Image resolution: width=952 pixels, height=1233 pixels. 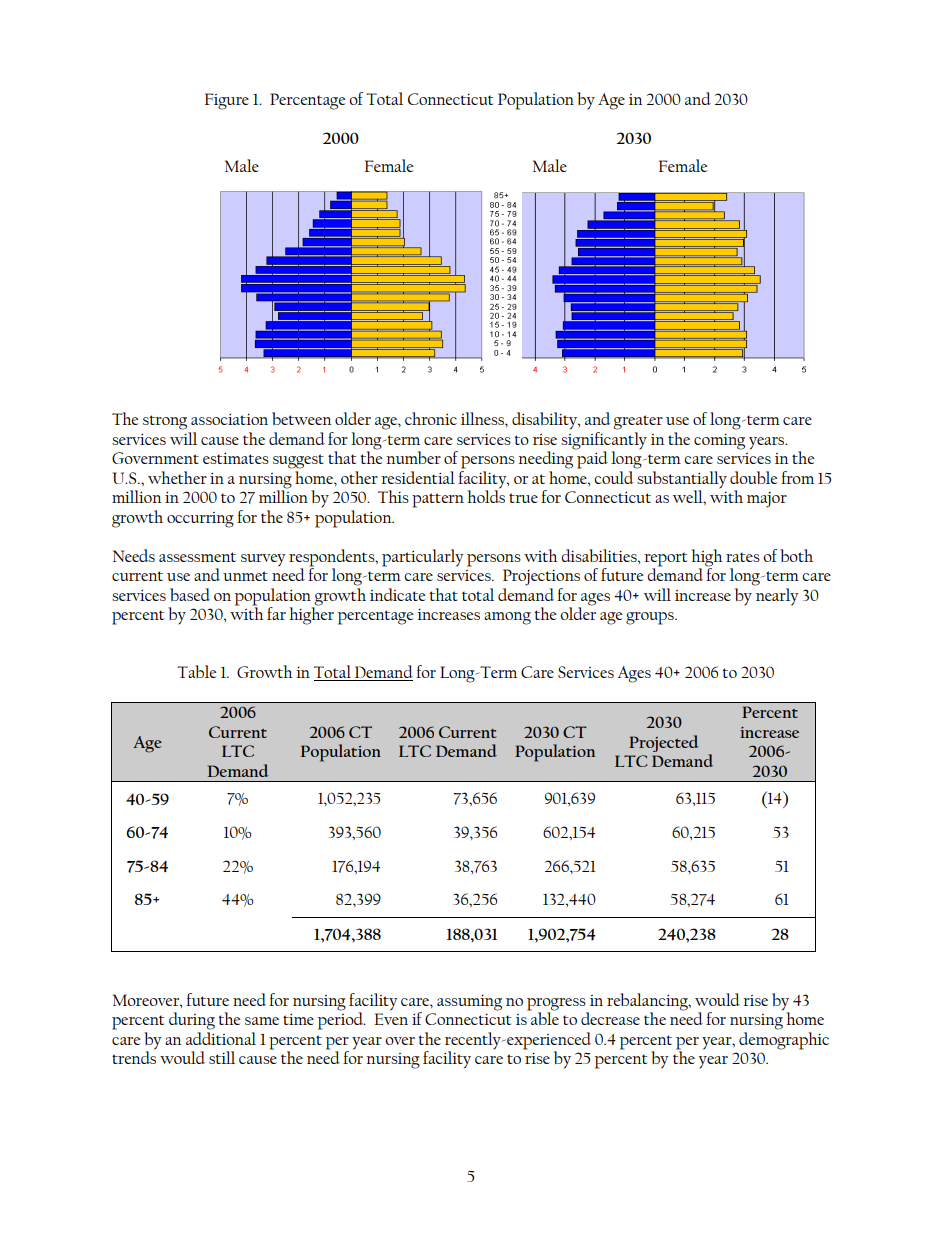 What do you see at coordinates (638, 422) in the image?
I see `greater` at bounding box center [638, 422].
